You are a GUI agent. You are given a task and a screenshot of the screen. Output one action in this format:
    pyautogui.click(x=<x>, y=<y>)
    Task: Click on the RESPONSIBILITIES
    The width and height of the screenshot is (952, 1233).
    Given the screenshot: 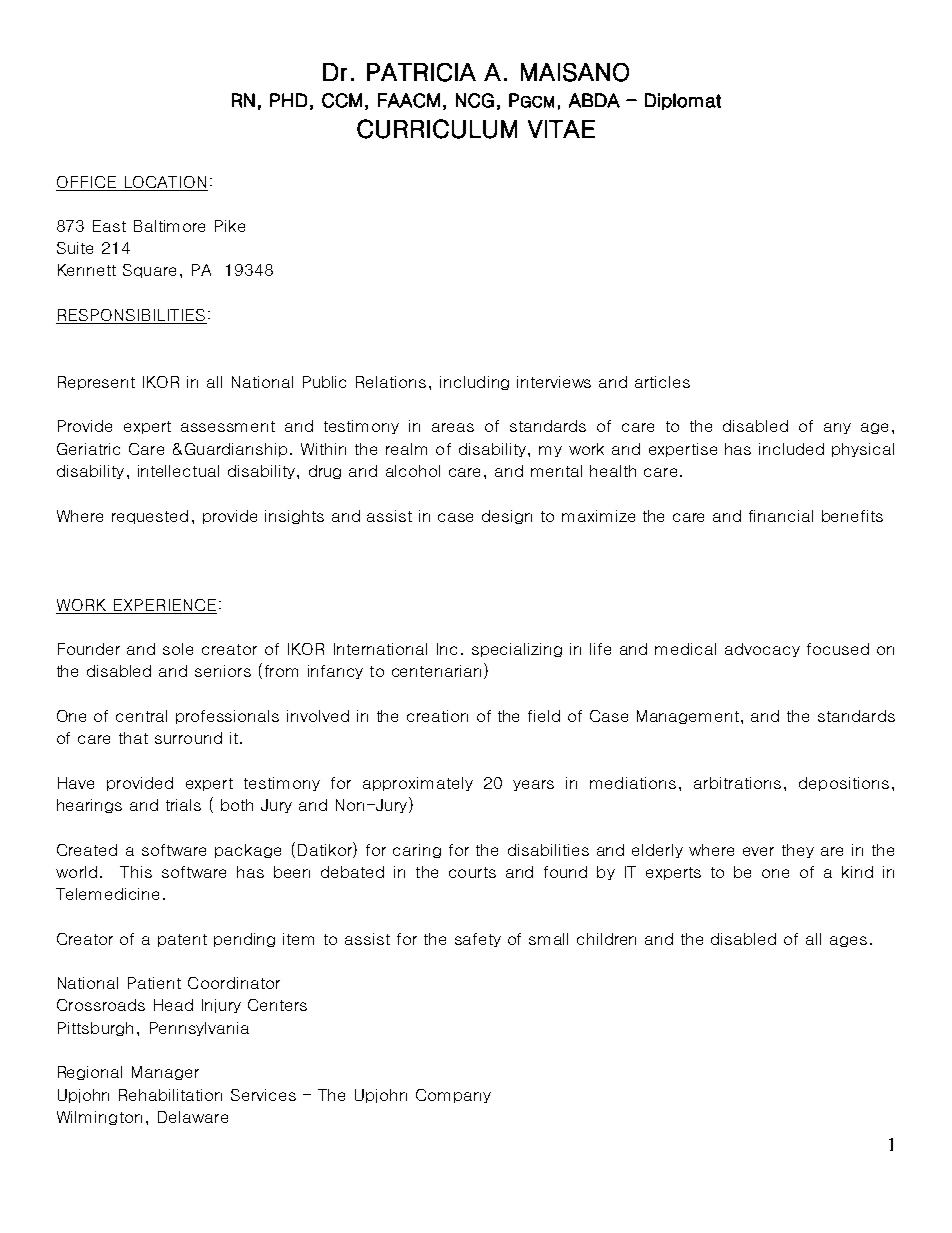 What is the action you would take?
    pyautogui.click(x=131, y=316)
